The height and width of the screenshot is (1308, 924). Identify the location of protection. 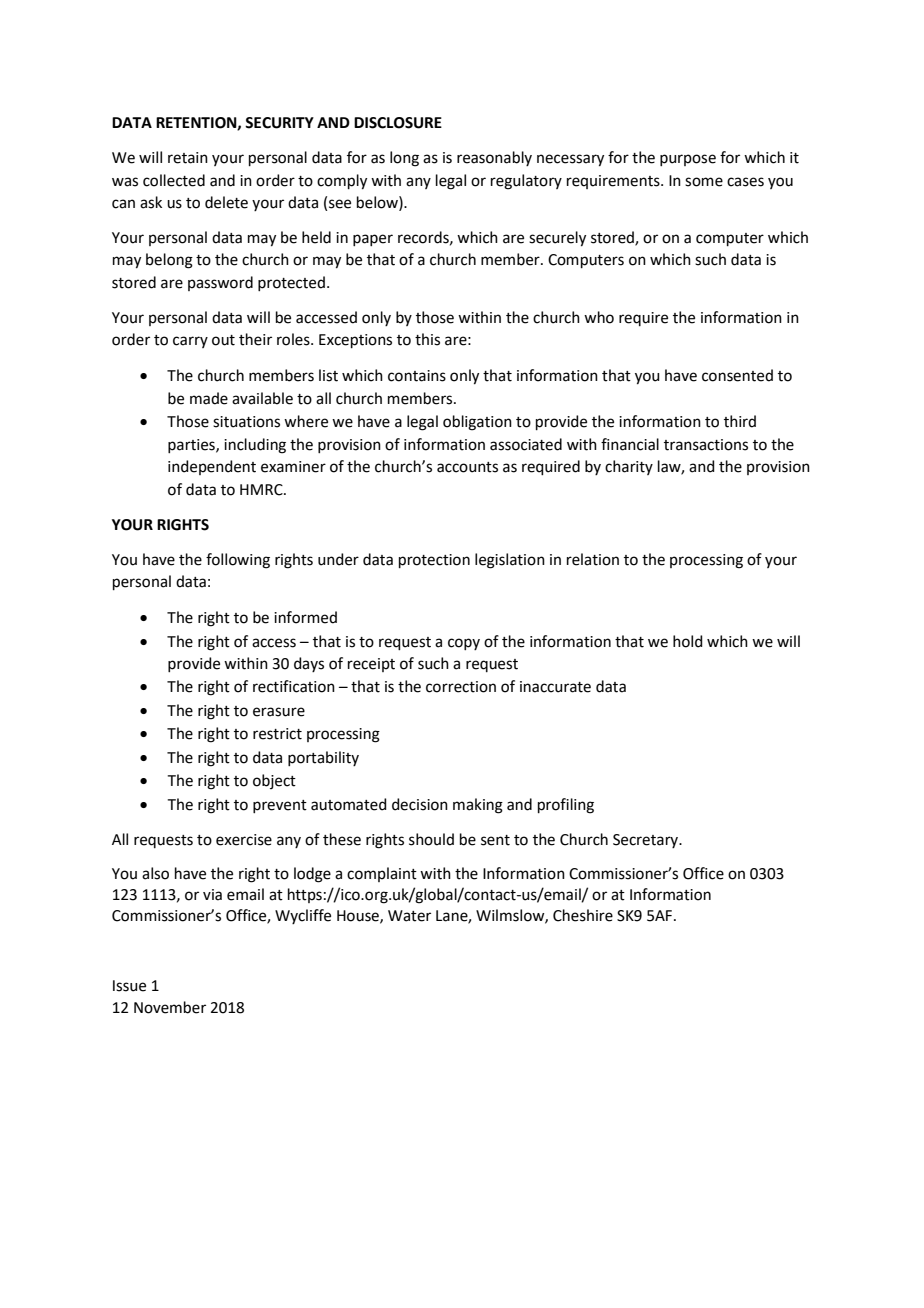
(434, 561).
